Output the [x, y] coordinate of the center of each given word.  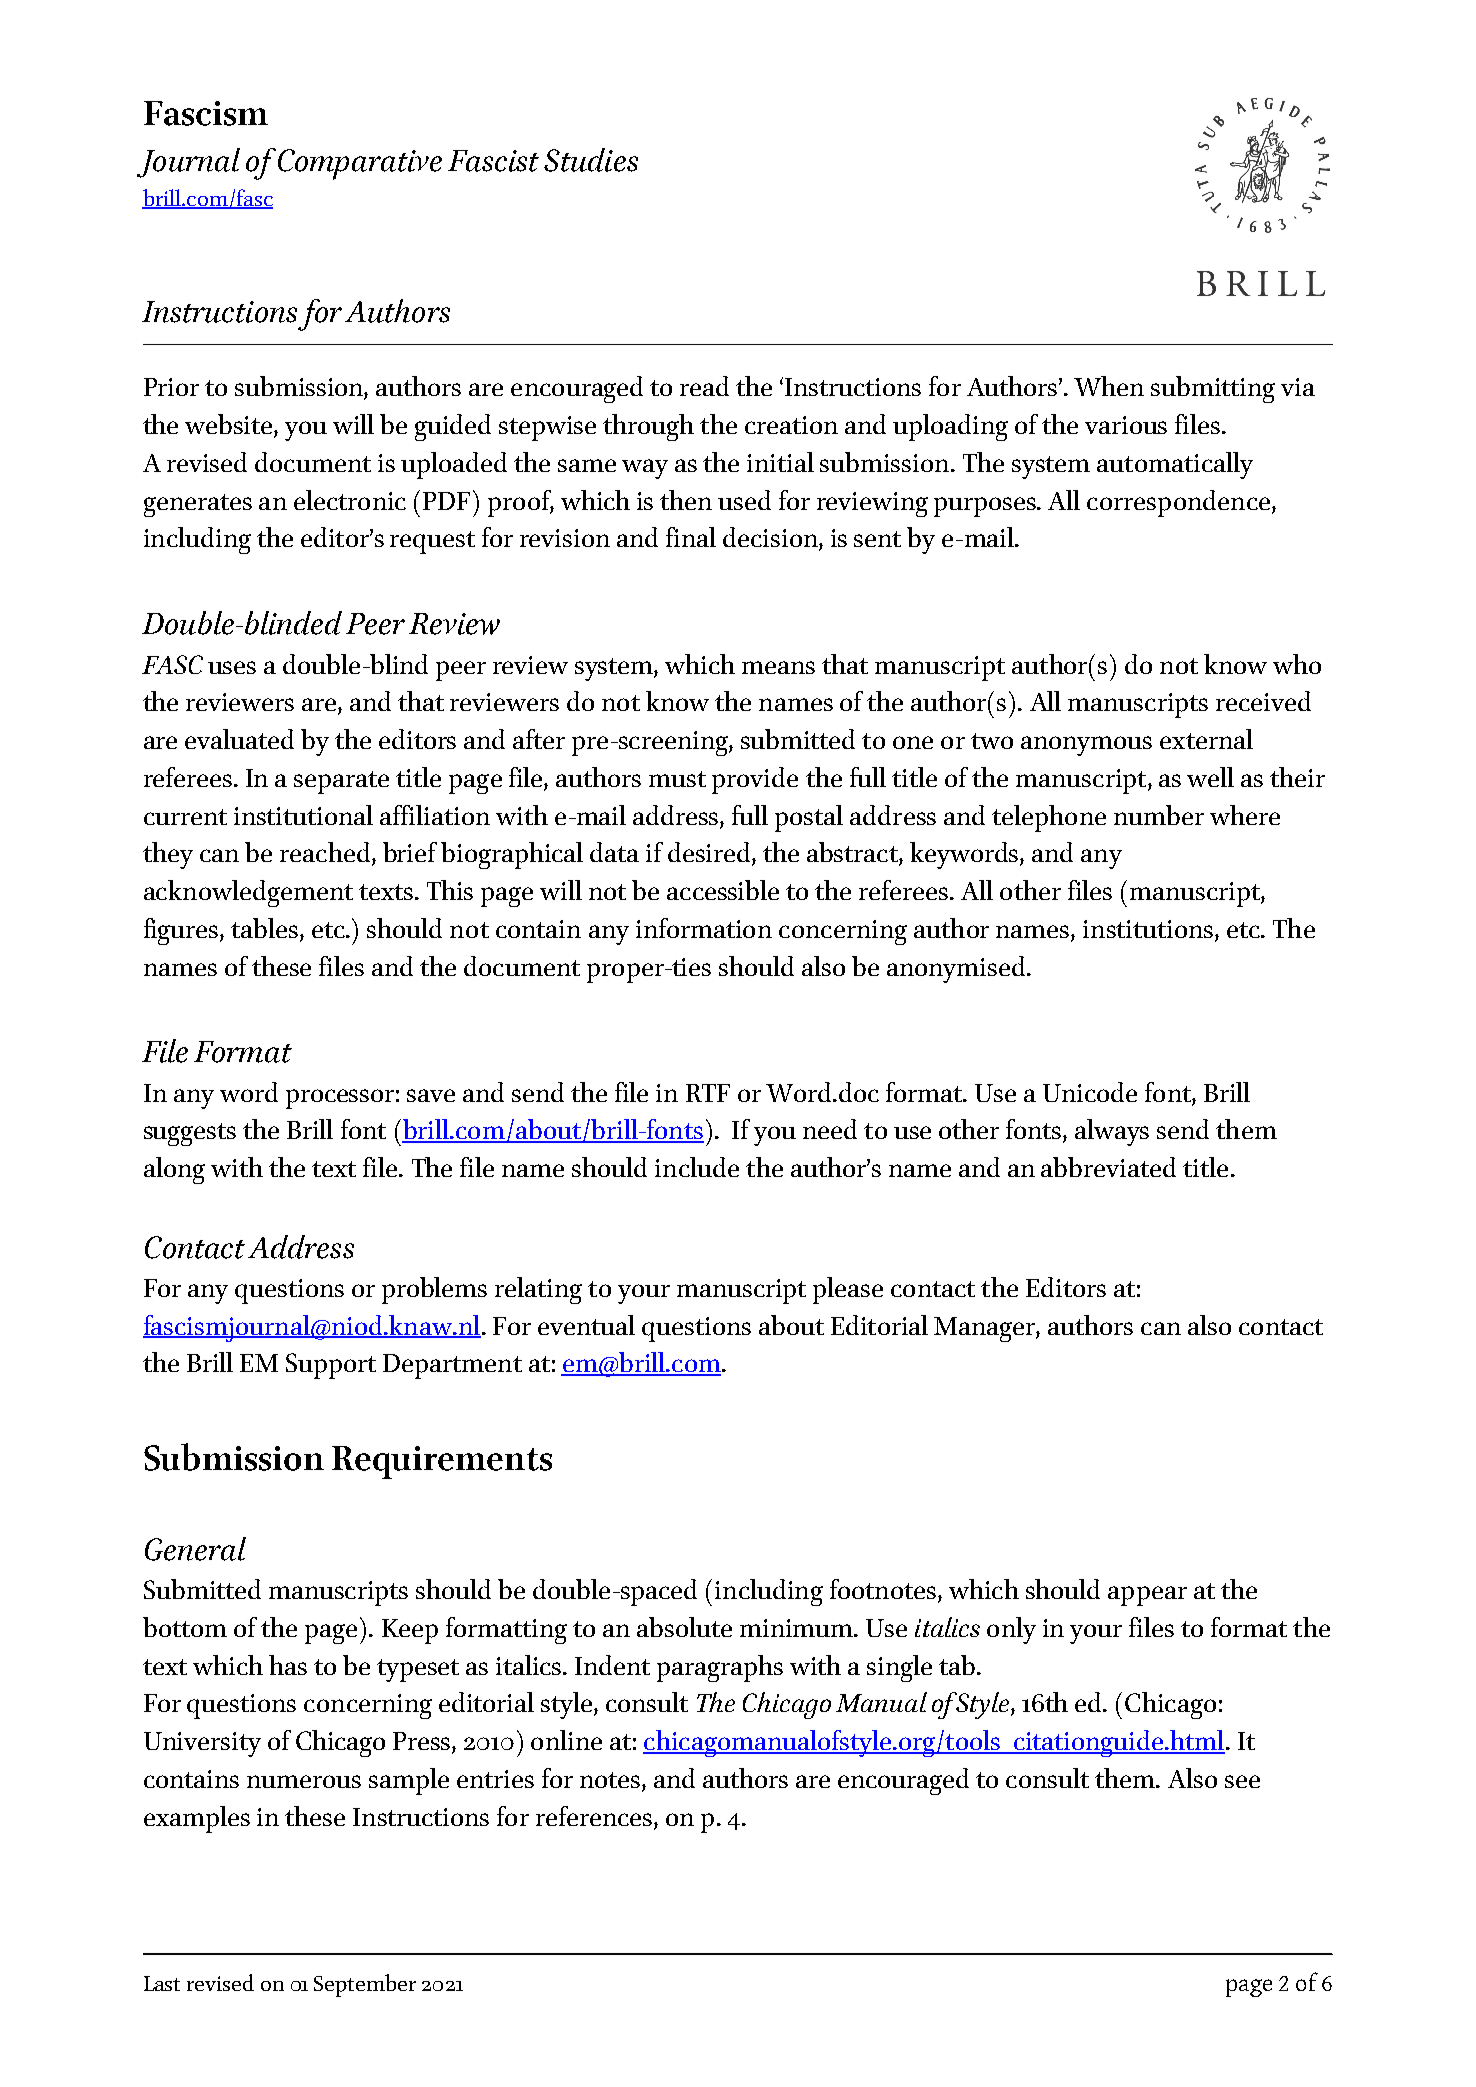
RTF [708, 1093]
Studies [591, 160]
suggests [190, 1134]
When [1109, 386]
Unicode [1090, 1092]
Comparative [360, 164]
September [365, 1985]
